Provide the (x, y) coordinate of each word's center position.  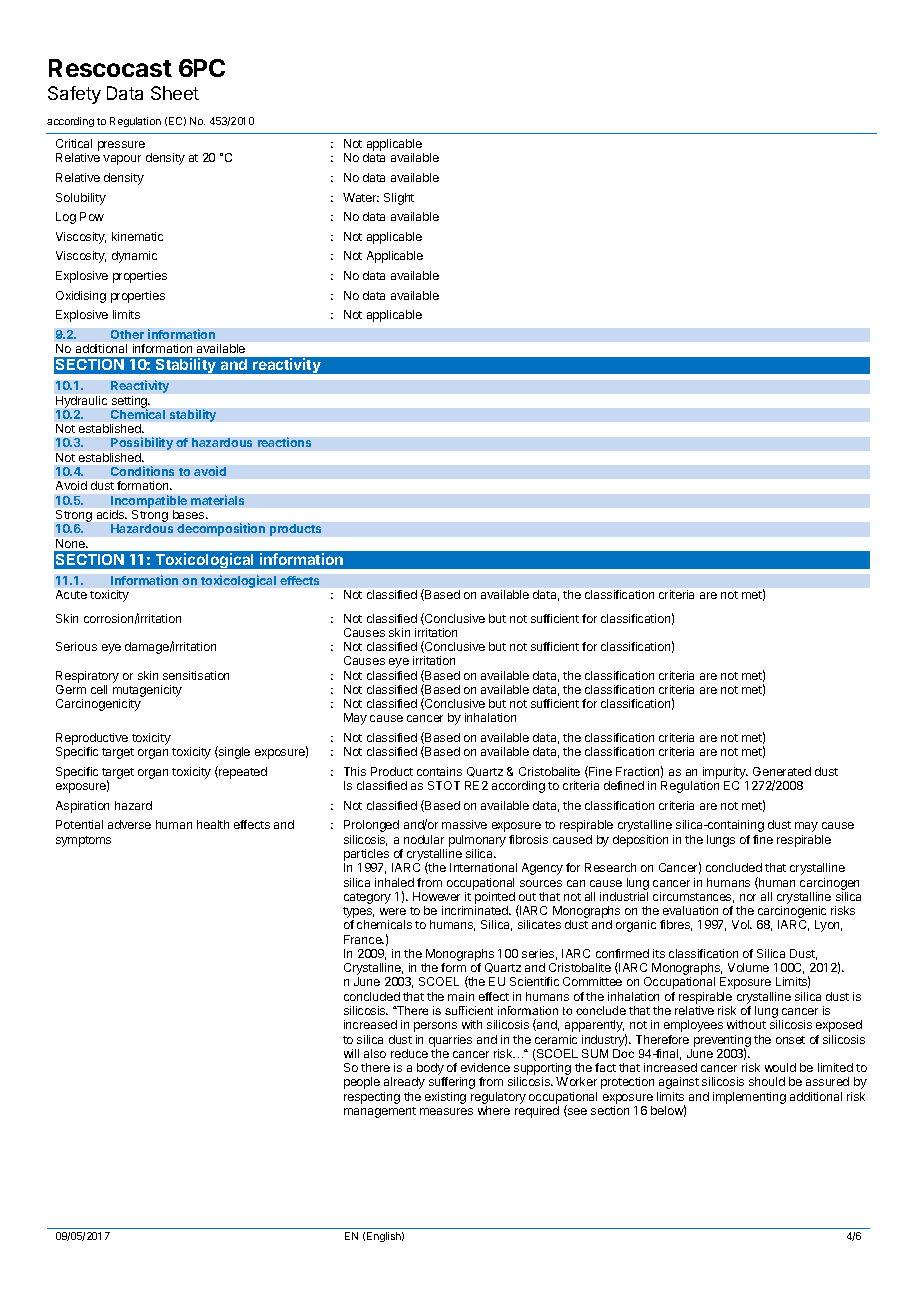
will (351, 1053)
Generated (782, 771)
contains (439, 771)
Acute (71, 594)
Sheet (175, 93)
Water (361, 197)
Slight (399, 199)
